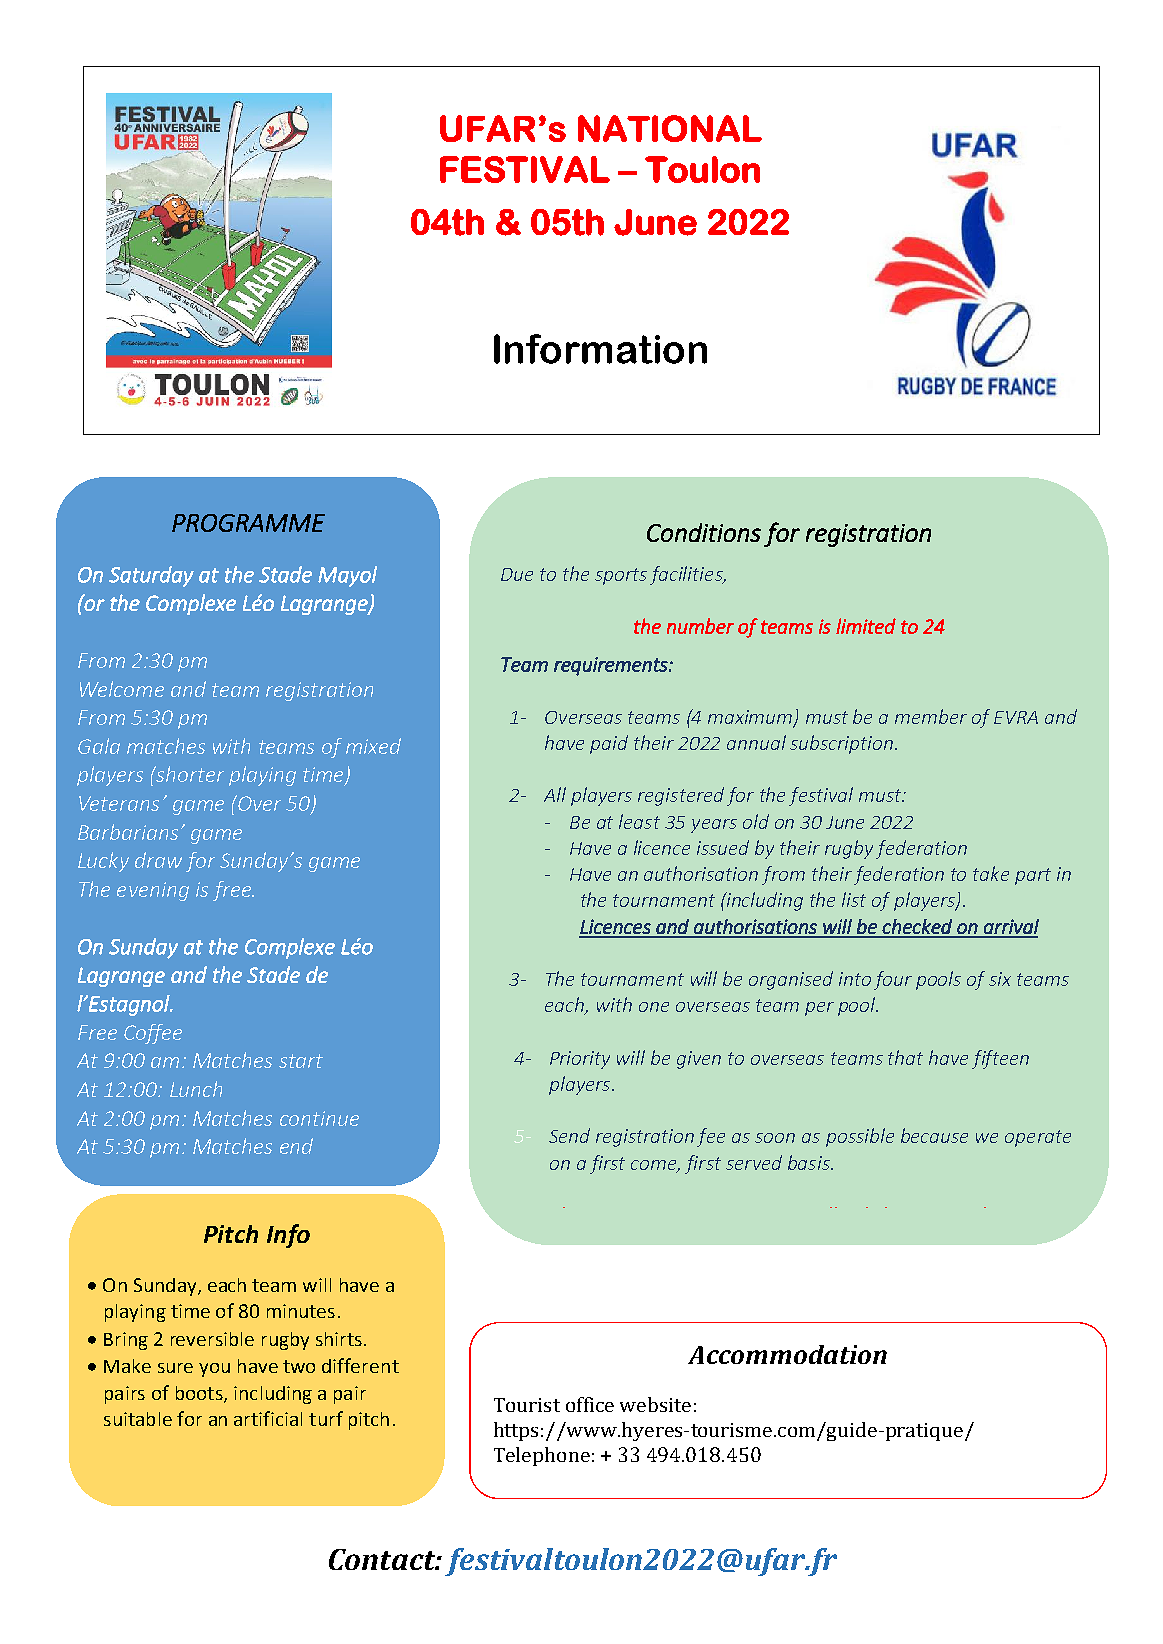 This page has width=1163, height=1644. I want to click on sports, so click(621, 576).
